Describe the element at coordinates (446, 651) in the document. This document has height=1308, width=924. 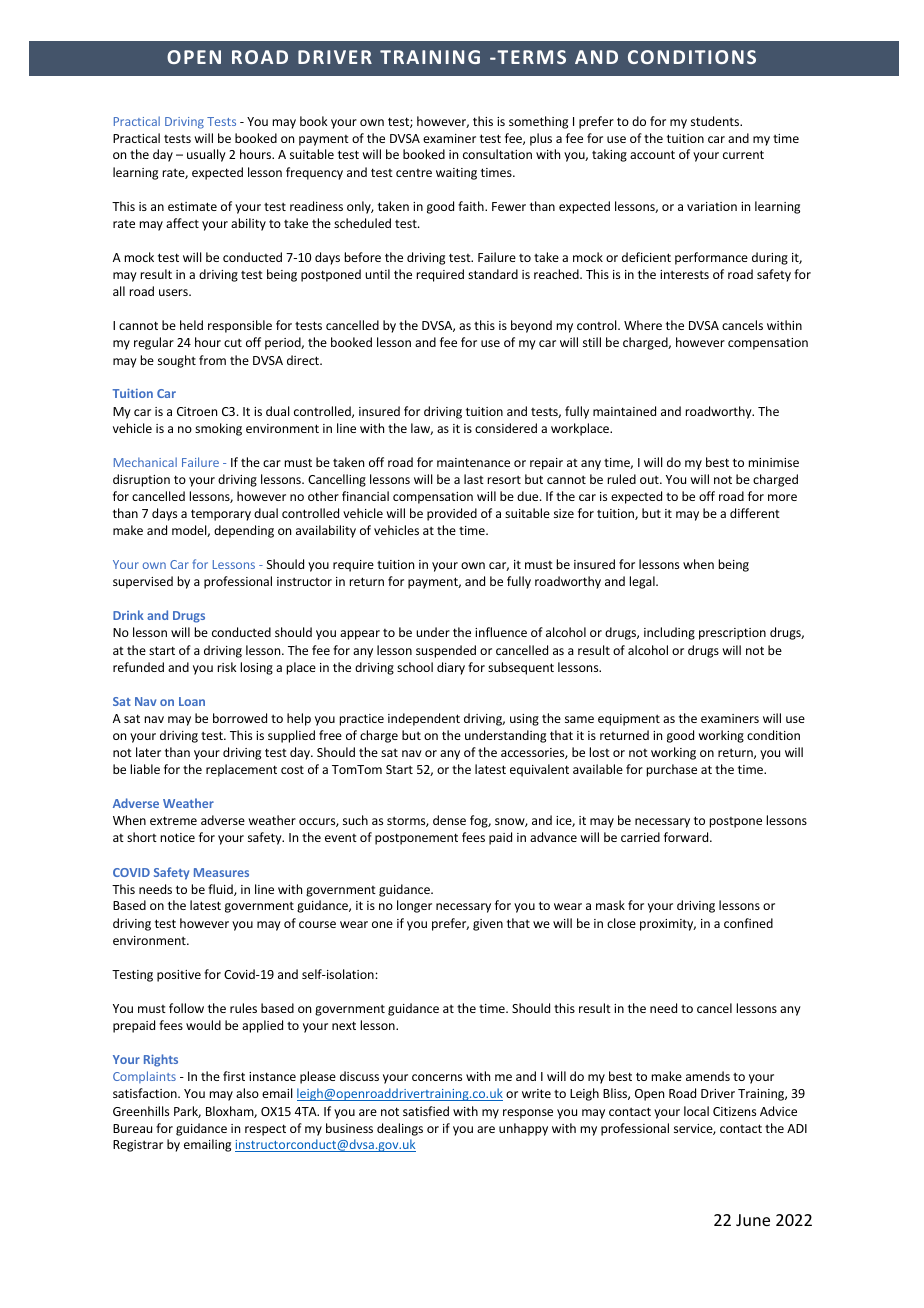
I see `suspended` at that location.
